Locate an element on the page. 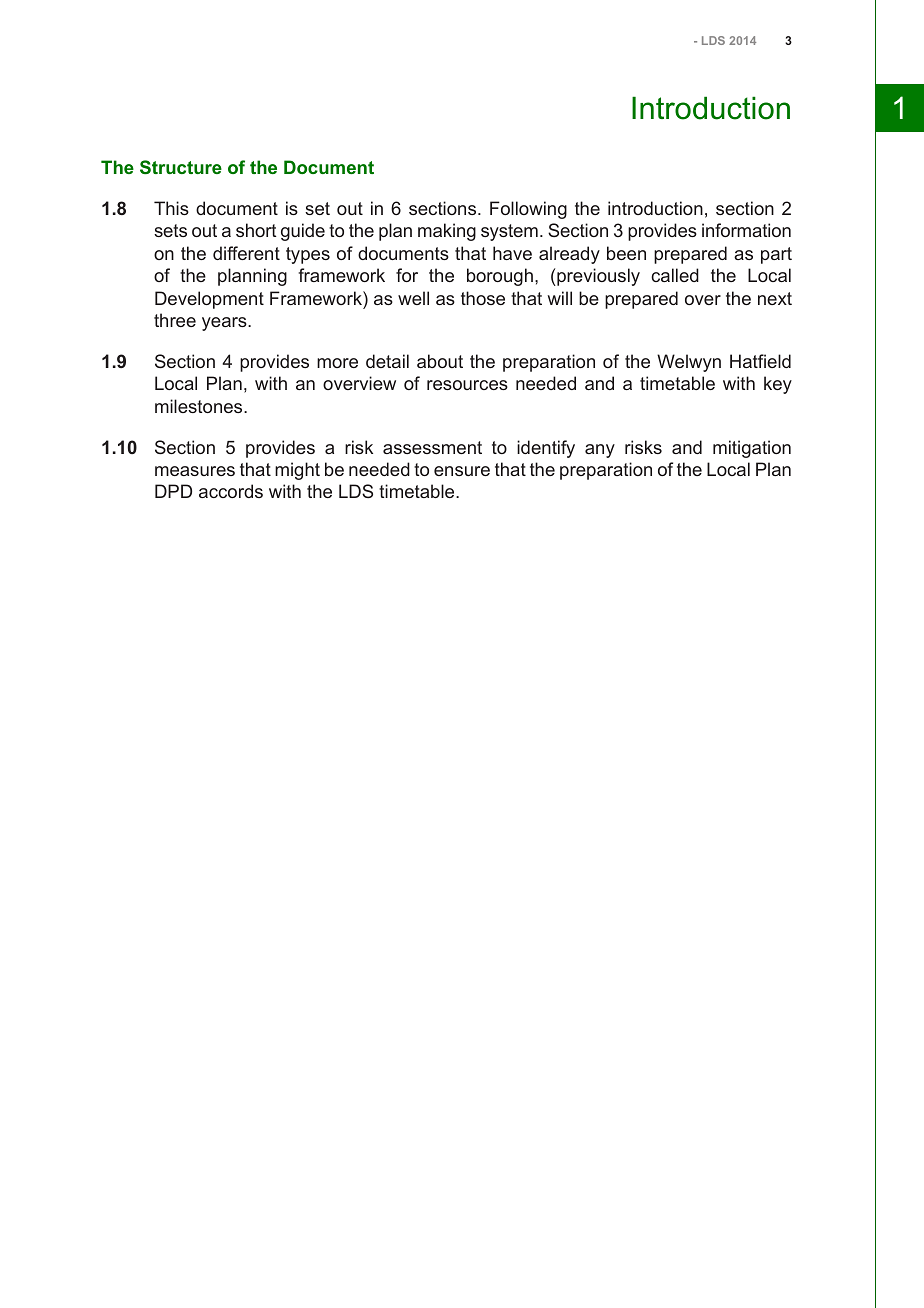 The width and height of the document is (924, 1308). ensure is located at coordinates (462, 471).
